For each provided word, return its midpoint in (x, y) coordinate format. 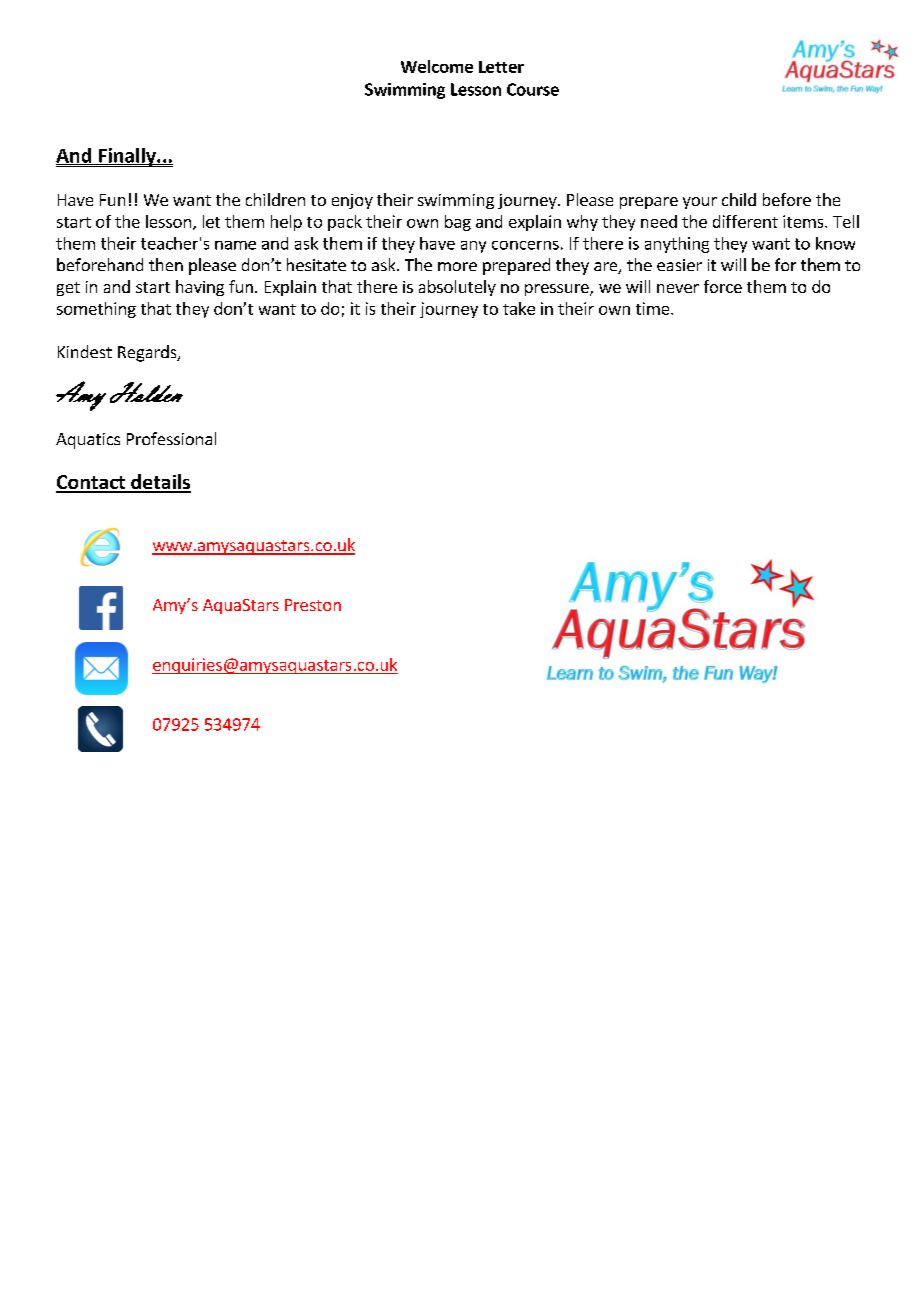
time (654, 308)
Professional (171, 438)
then (166, 264)
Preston (313, 605)
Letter (501, 67)
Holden (146, 392)
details (160, 483)
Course (533, 89)
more (457, 266)
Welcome (437, 66)
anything (677, 245)
